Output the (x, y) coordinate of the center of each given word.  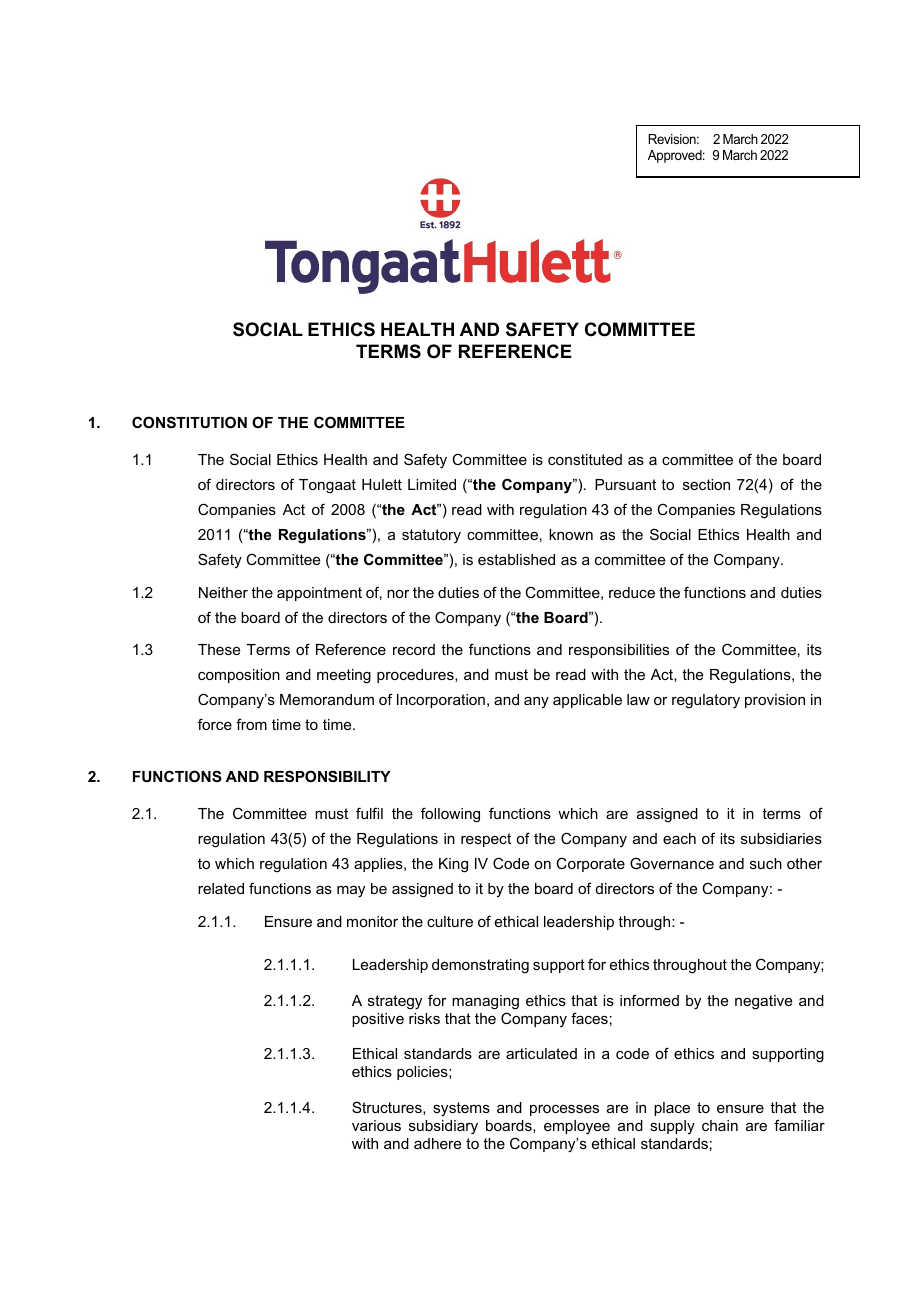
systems (461, 1109)
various (376, 1125)
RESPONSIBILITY (327, 776)
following (450, 815)
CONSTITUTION (189, 422)
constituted (585, 459)
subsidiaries (781, 838)
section (706, 484)
